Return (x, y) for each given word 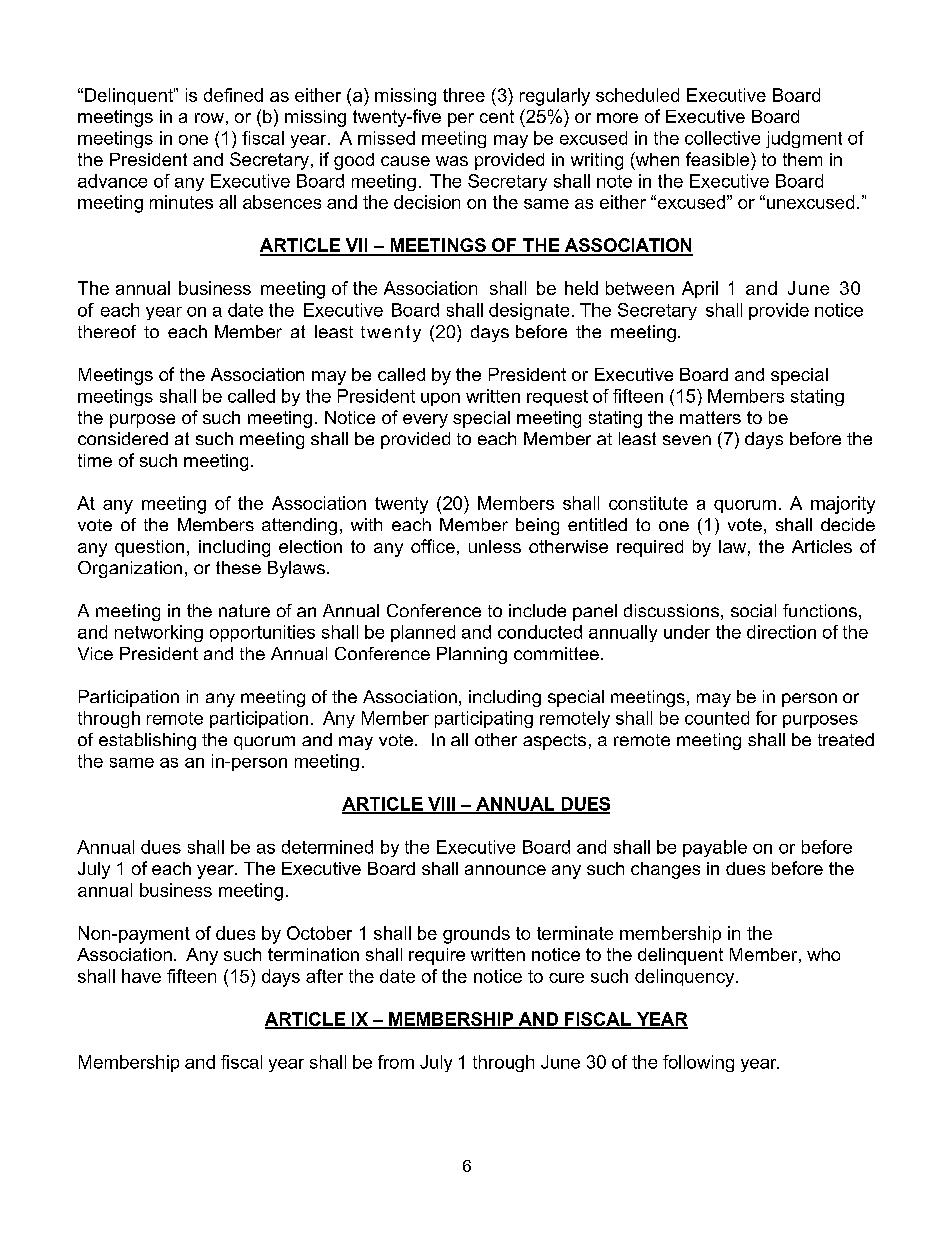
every (425, 421)
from (396, 1062)
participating (484, 719)
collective (722, 138)
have (141, 976)
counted (717, 718)
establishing (147, 741)
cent (497, 116)
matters (710, 417)
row (209, 118)
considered (123, 438)
